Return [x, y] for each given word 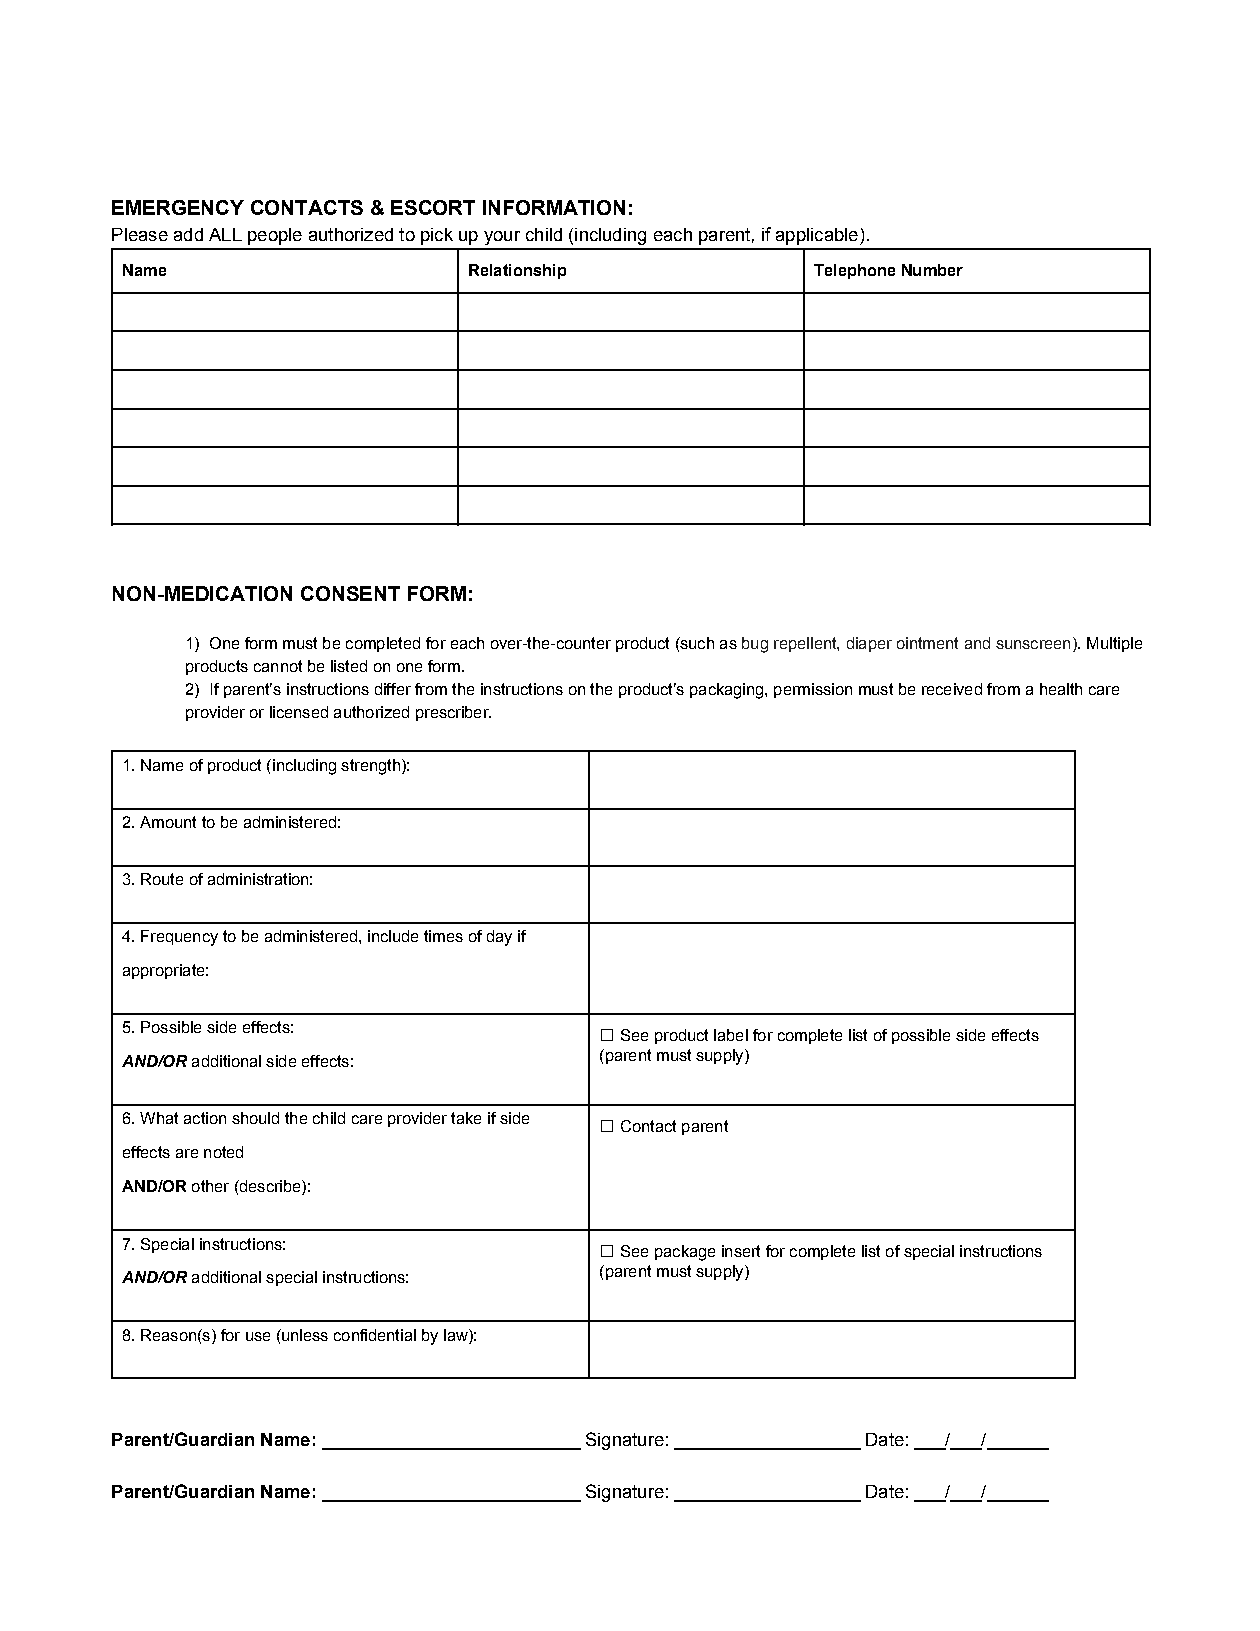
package [685, 1253]
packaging [728, 691]
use [258, 1336]
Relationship [517, 271]
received [952, 689]
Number [932, 270]
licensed [299, 712]
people [275, 236]
